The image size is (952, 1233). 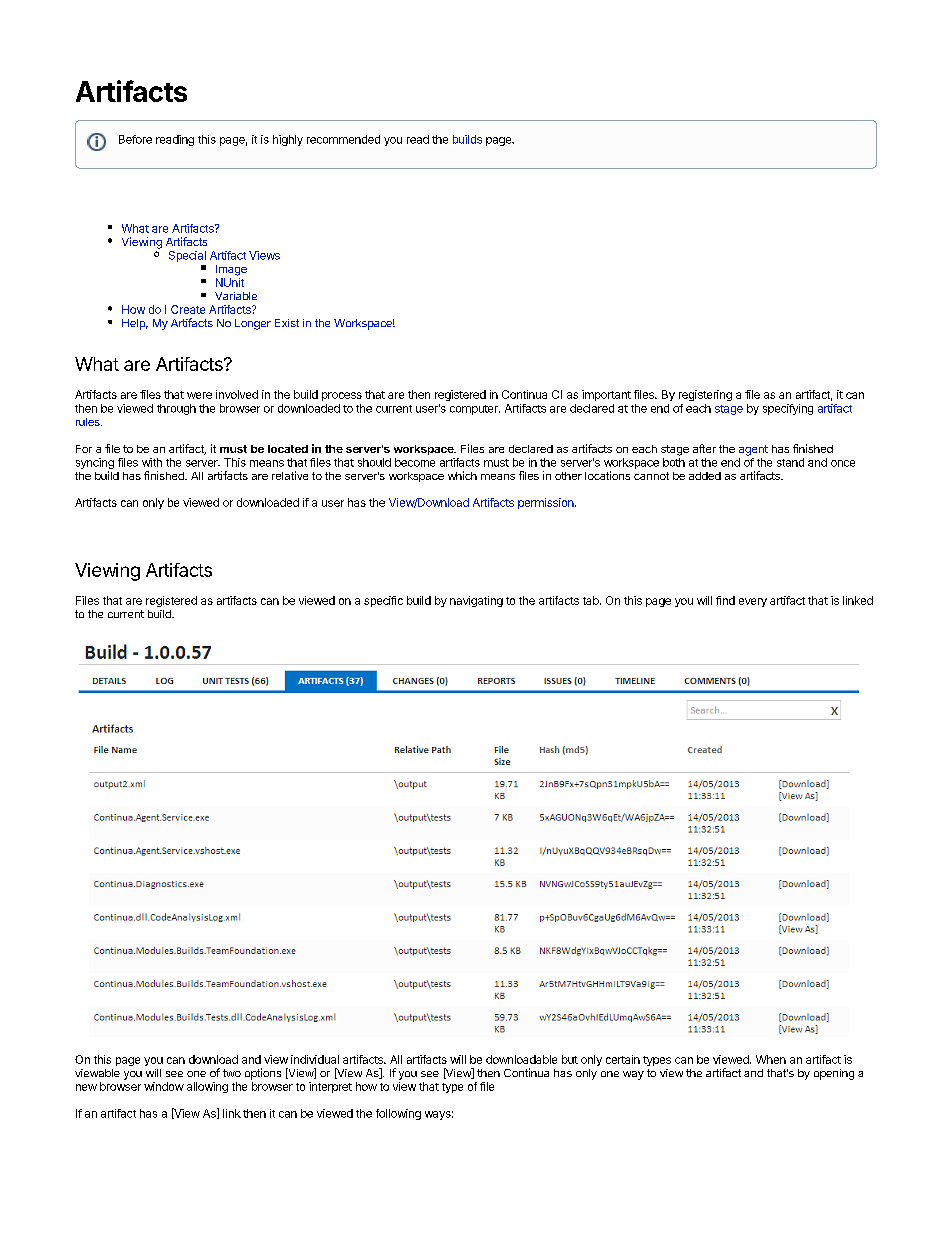 What do you see at coordinates (135, 139) in the screenshot?
I see `Before` at bounding box center [135, 139].
